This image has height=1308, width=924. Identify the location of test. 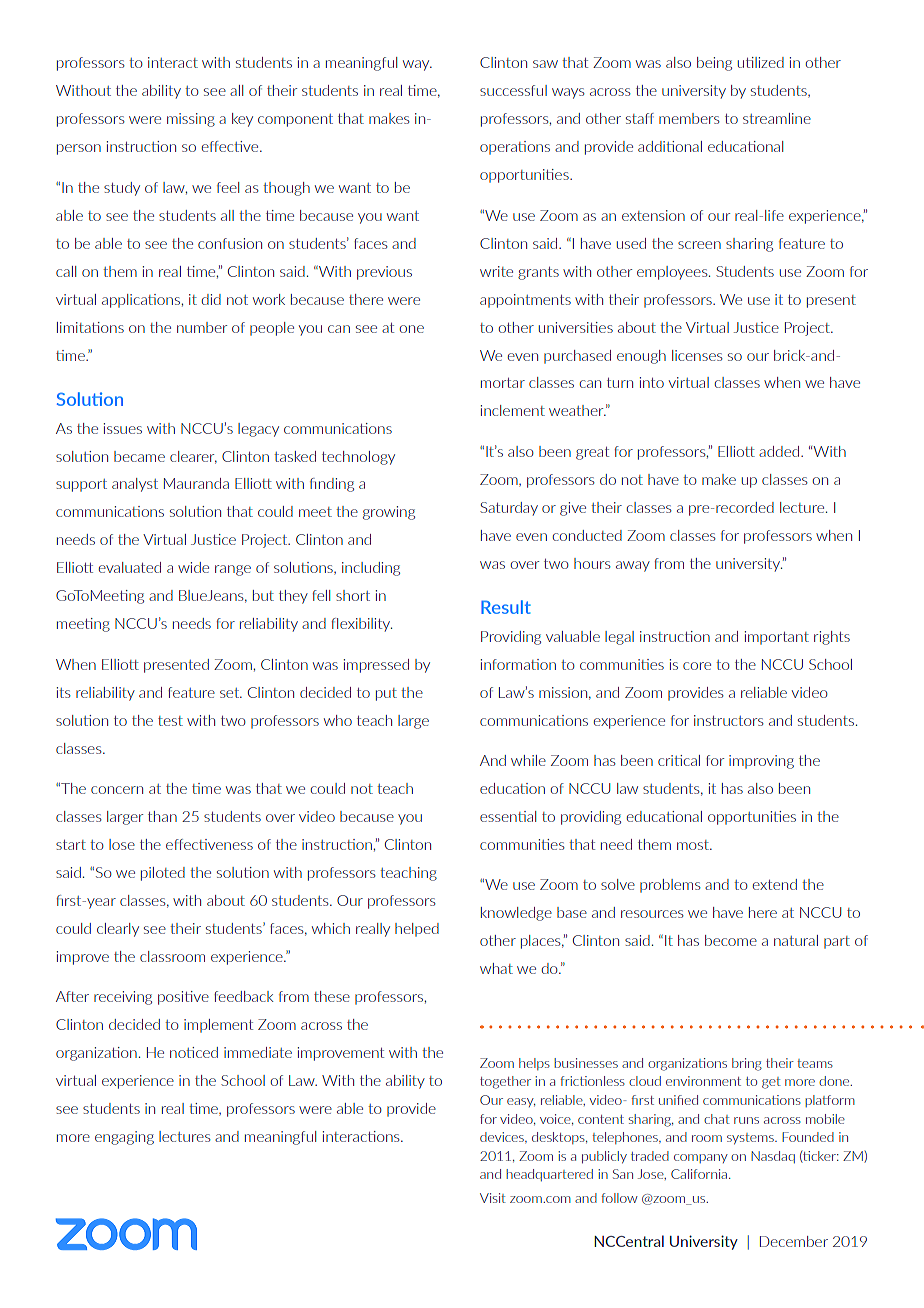
(170, 721).
